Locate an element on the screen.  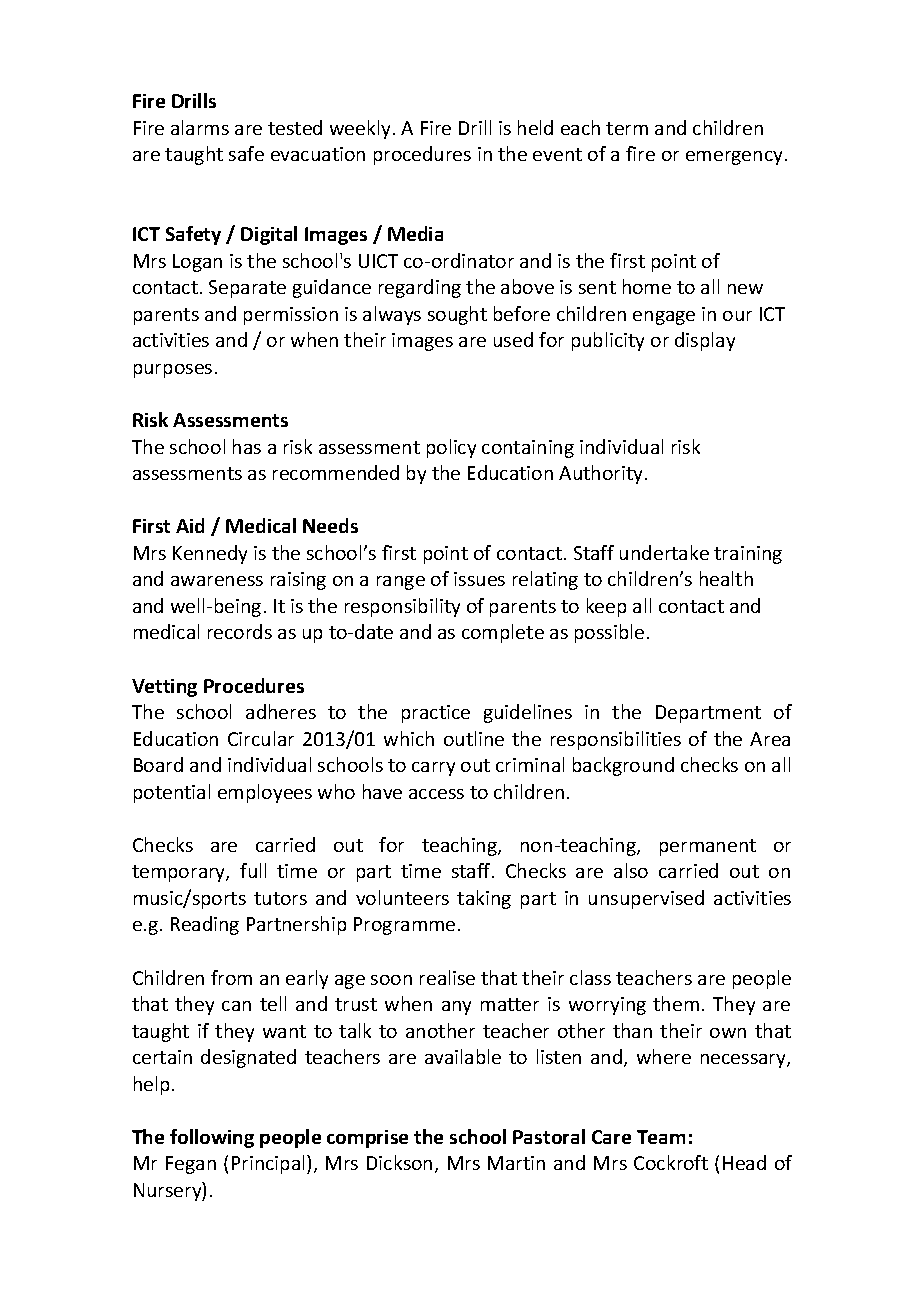
access is located at coordinates (436, 794).
